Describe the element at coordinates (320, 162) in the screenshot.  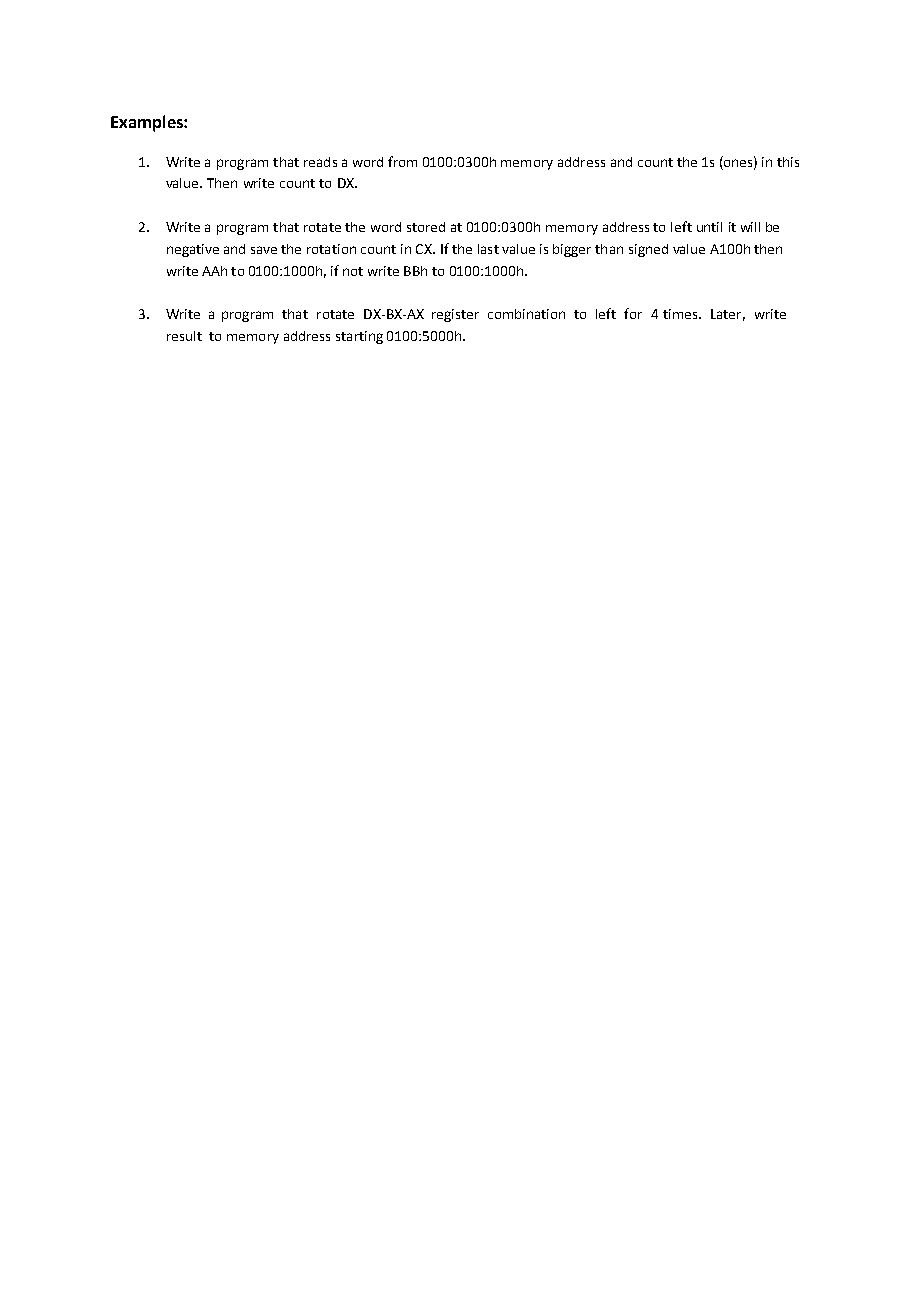
I see `reads` at that location.
